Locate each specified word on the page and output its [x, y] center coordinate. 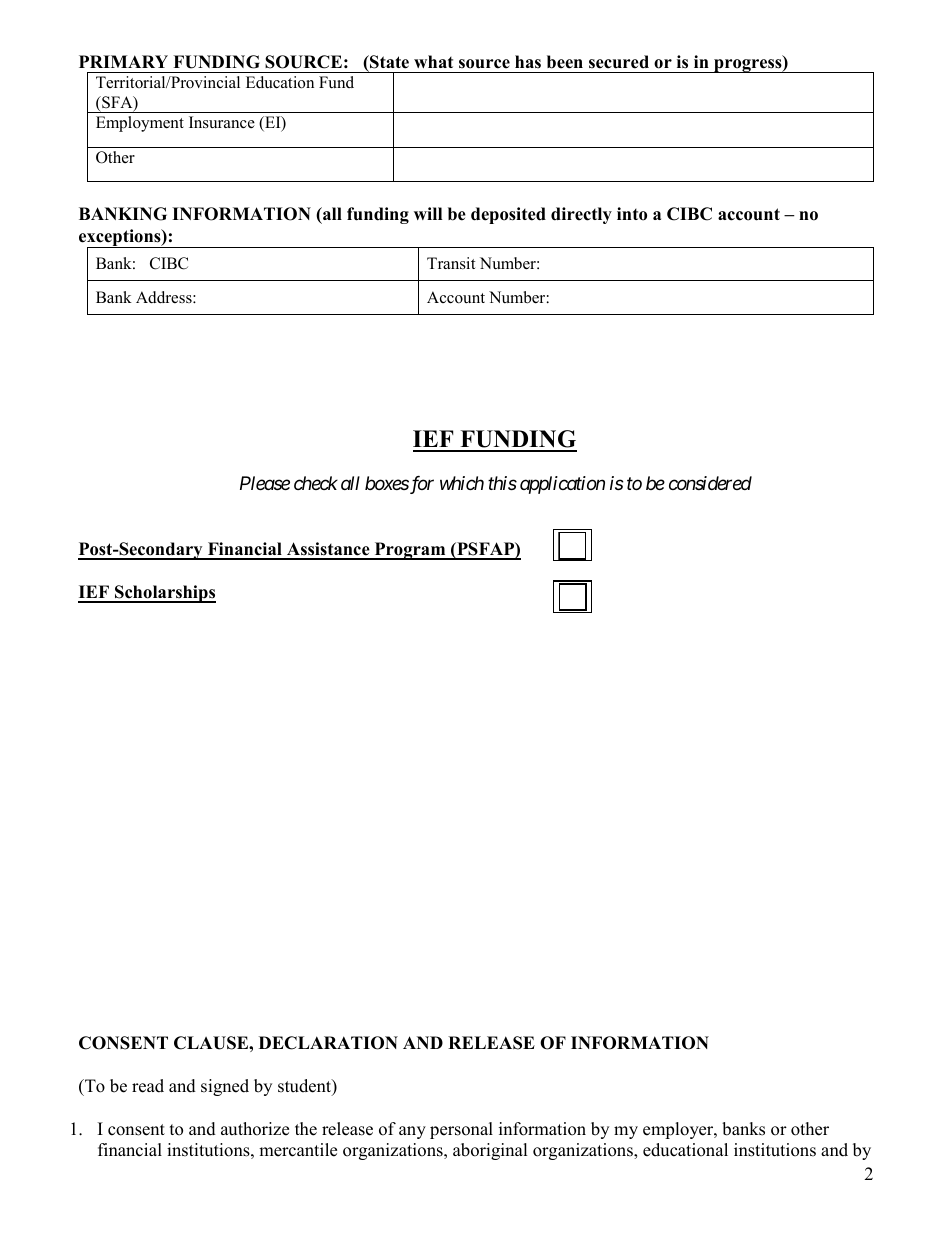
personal [461, 1130]
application [562, 485]
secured [619, 62]
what [433, 61]
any [412, 1132]
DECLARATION [328, 1043]
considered [710, 483]
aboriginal [490, 1151]
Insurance [222, 122]
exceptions [121, 239]
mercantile [298, 1150]
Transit [451, 263]
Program [410, 551]
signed [225, 1087]
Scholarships [164, 594]
